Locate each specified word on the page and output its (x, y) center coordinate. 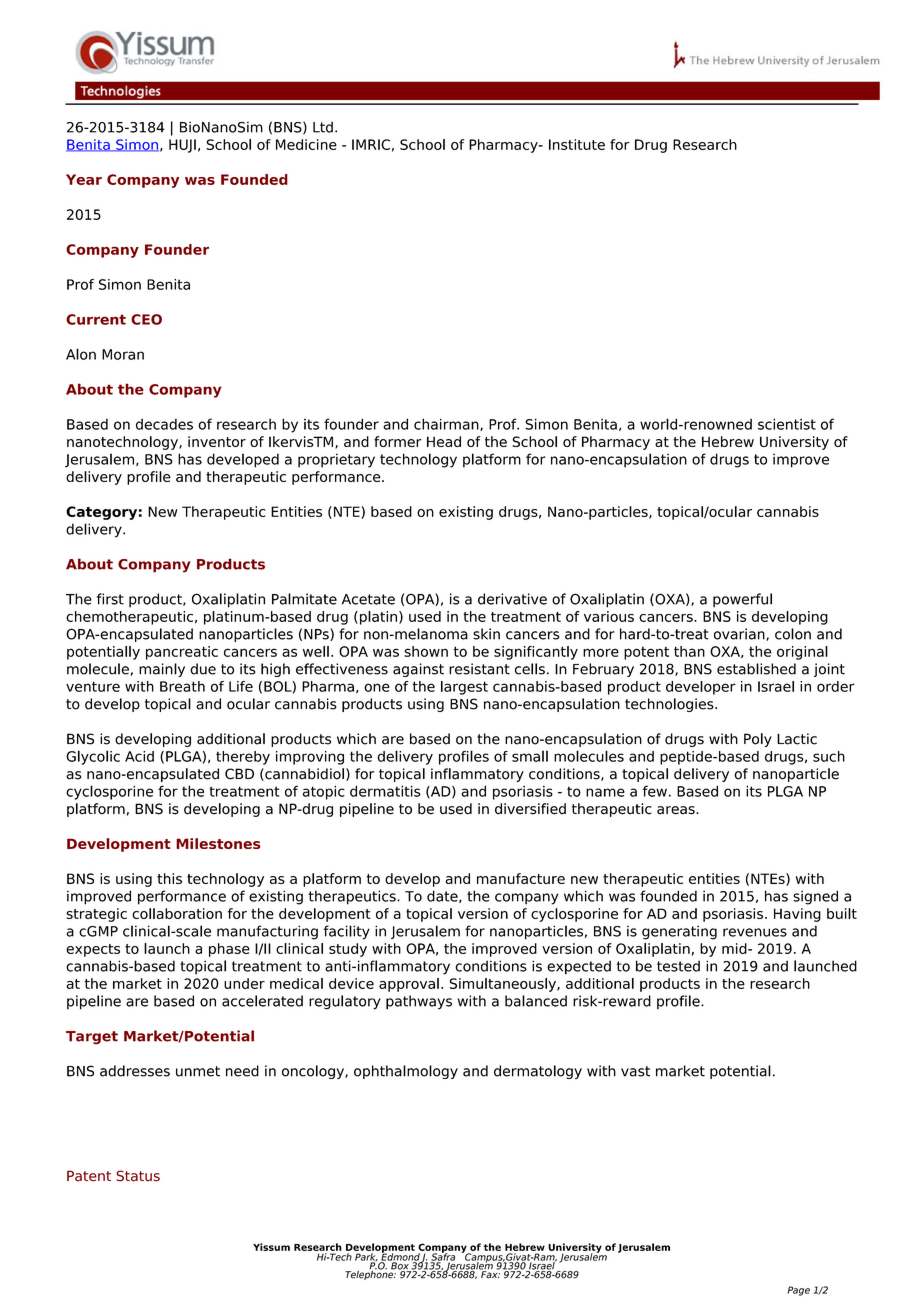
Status (138, 1176)
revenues (755, 932)
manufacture (521, 878)
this (169, 878)
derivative (512, 599)
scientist (787, 424)
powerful (742, 600)
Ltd (323, 127)
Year (84, 179)
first (110, 599)
